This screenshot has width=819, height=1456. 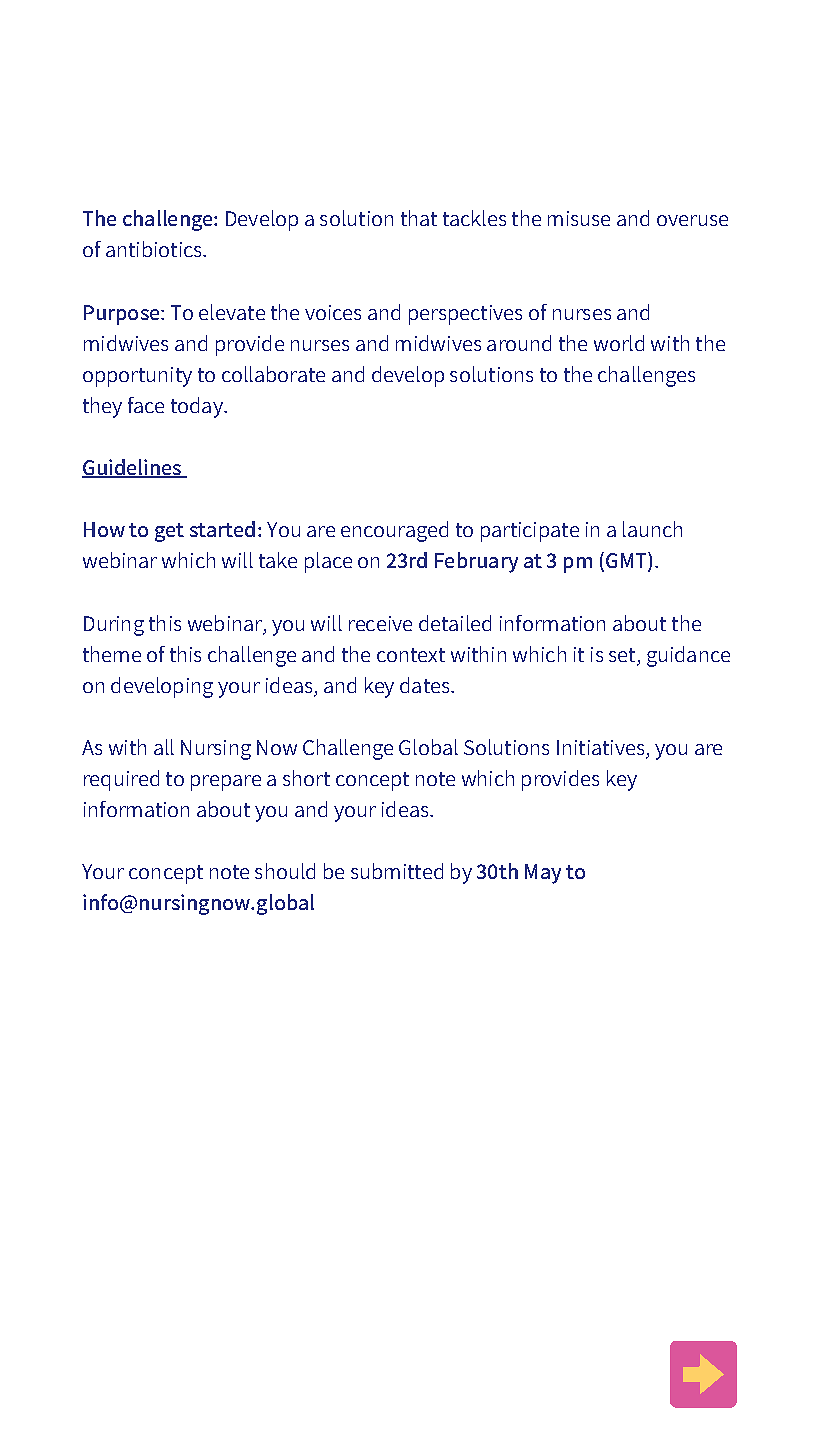 I want to click on misuse, so click(x=579, y=218).
